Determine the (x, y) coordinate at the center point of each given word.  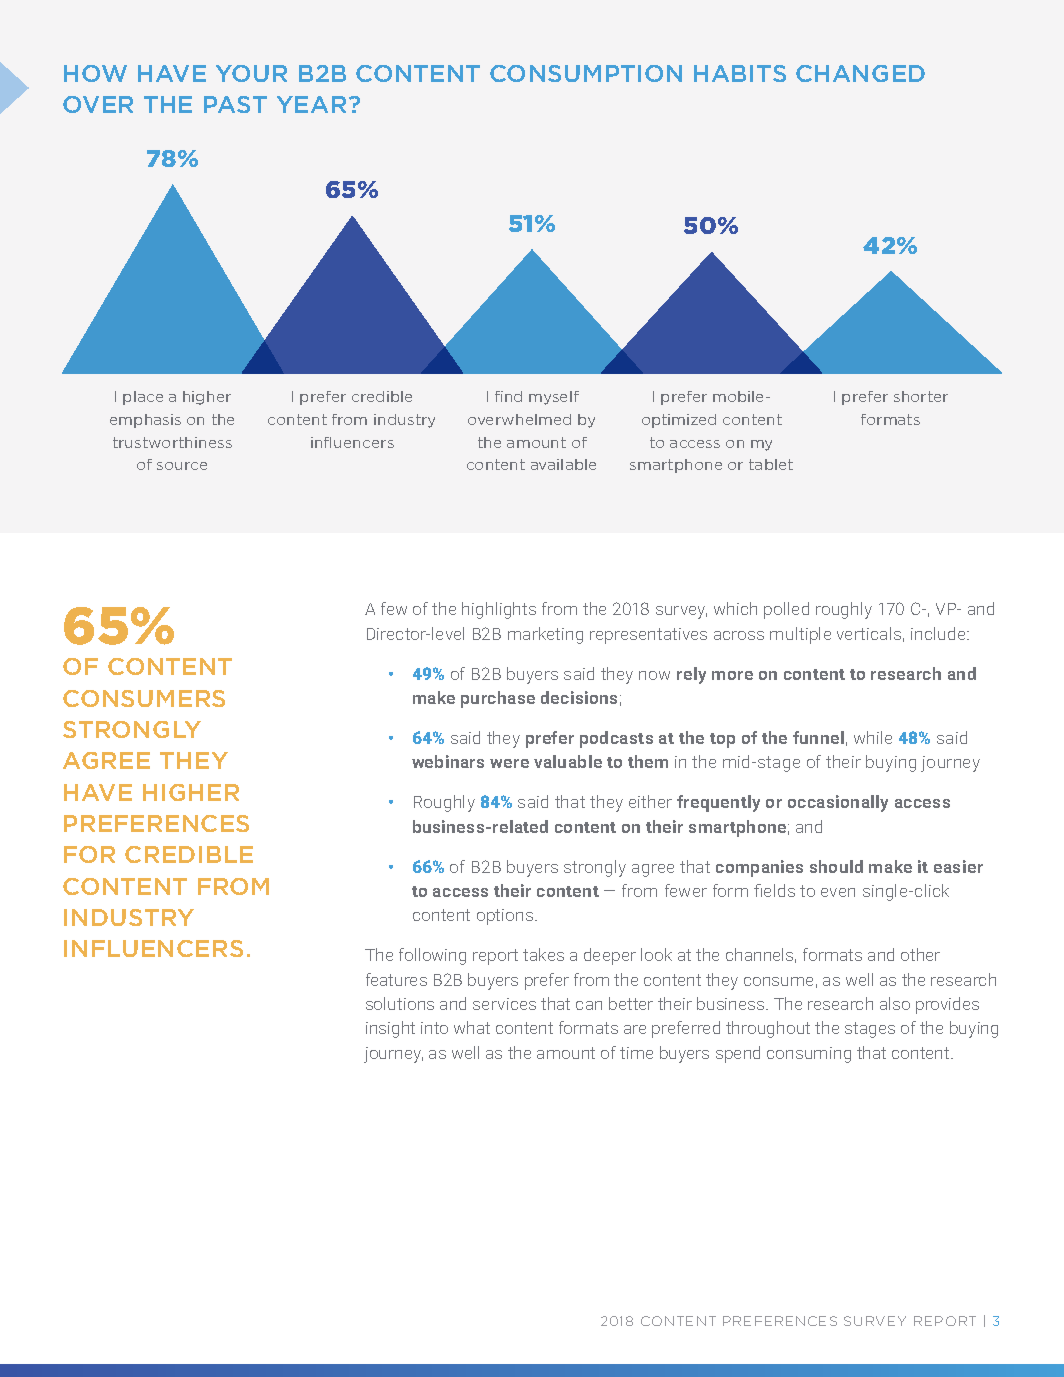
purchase (498, 699)
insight (390, 1029)
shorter (921, 396)
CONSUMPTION (586, 73)
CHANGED (860, 73)
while (873, 737)
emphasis (145, 421)
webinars (448, 761)
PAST (235, 104)
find (508, 396)
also (895, 1003)
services (504, 1004)
